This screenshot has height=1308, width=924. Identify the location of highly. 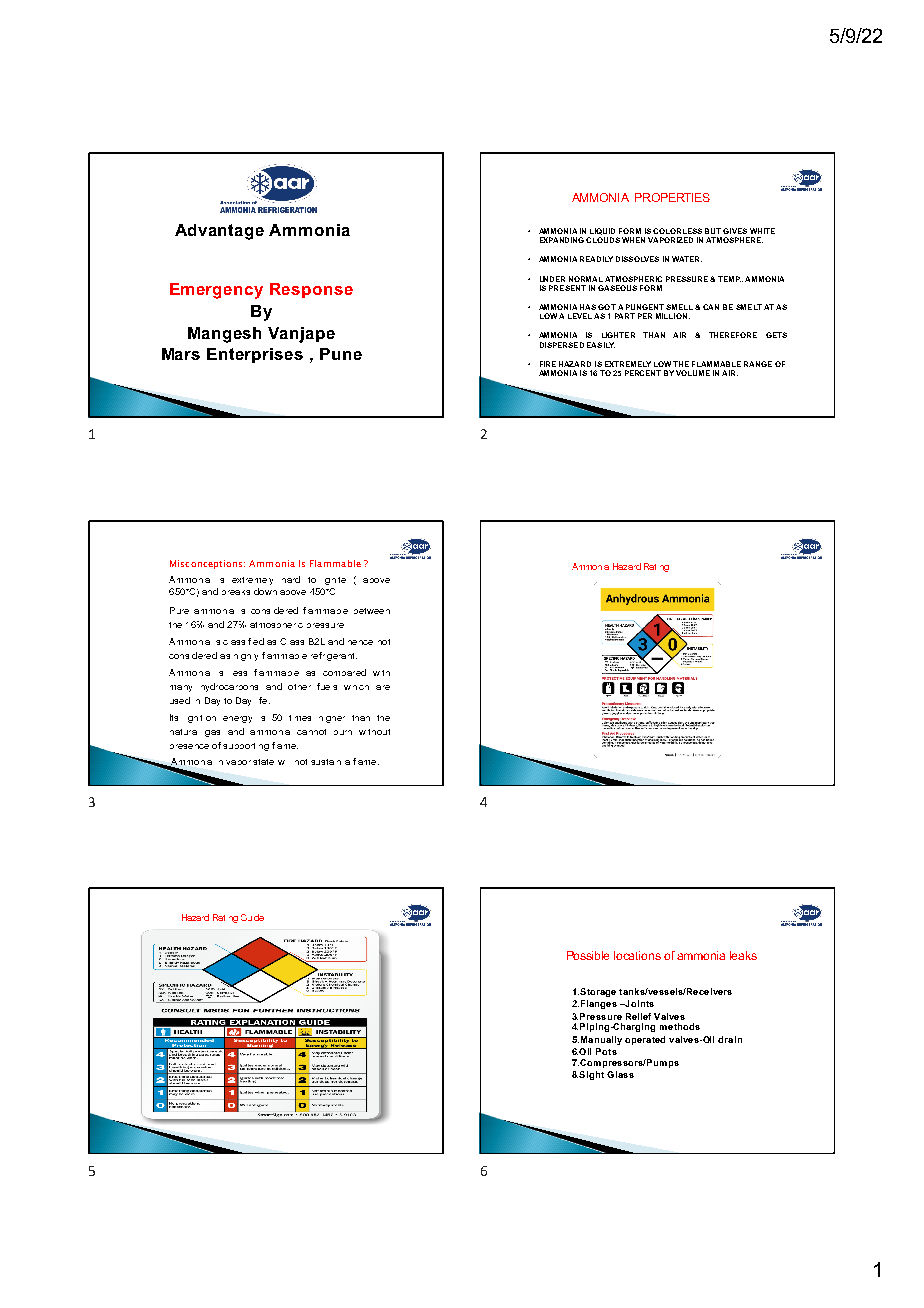
(246, 657).
